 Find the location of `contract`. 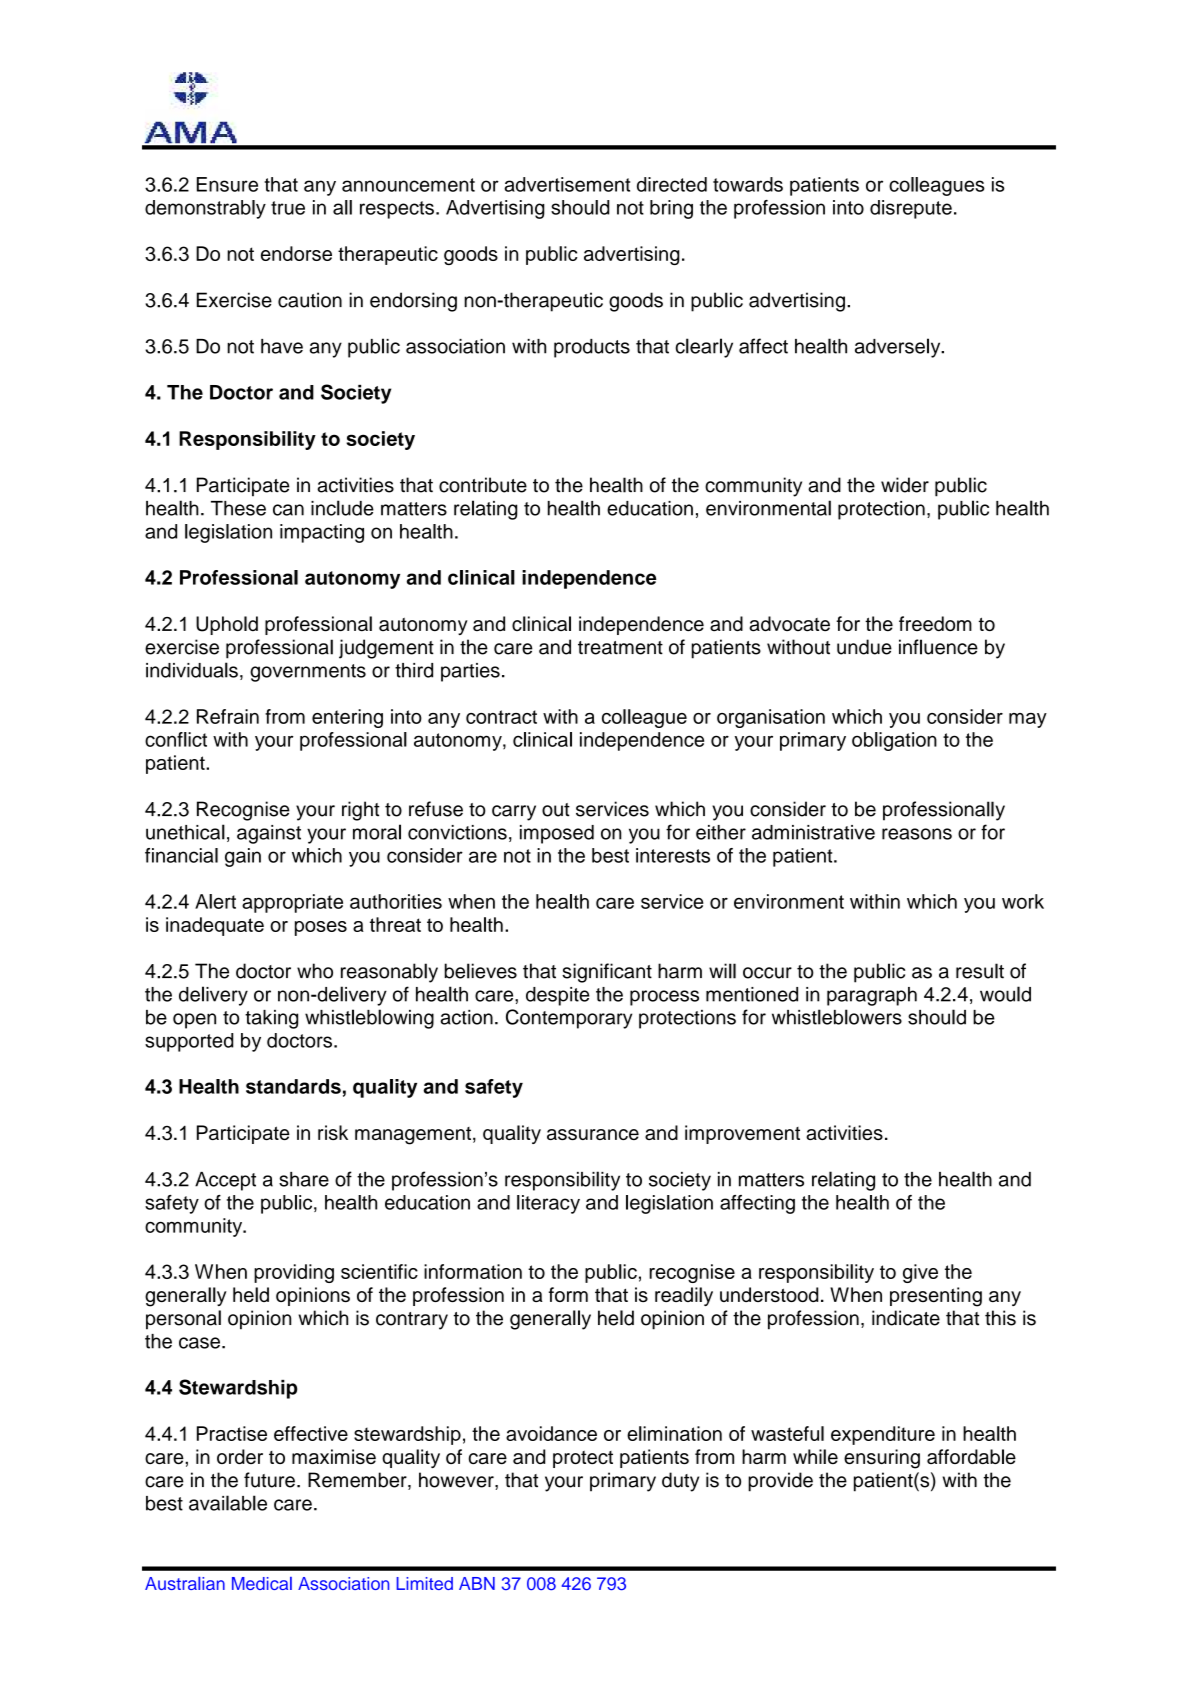

contract is located at coordinates (501, 717).
